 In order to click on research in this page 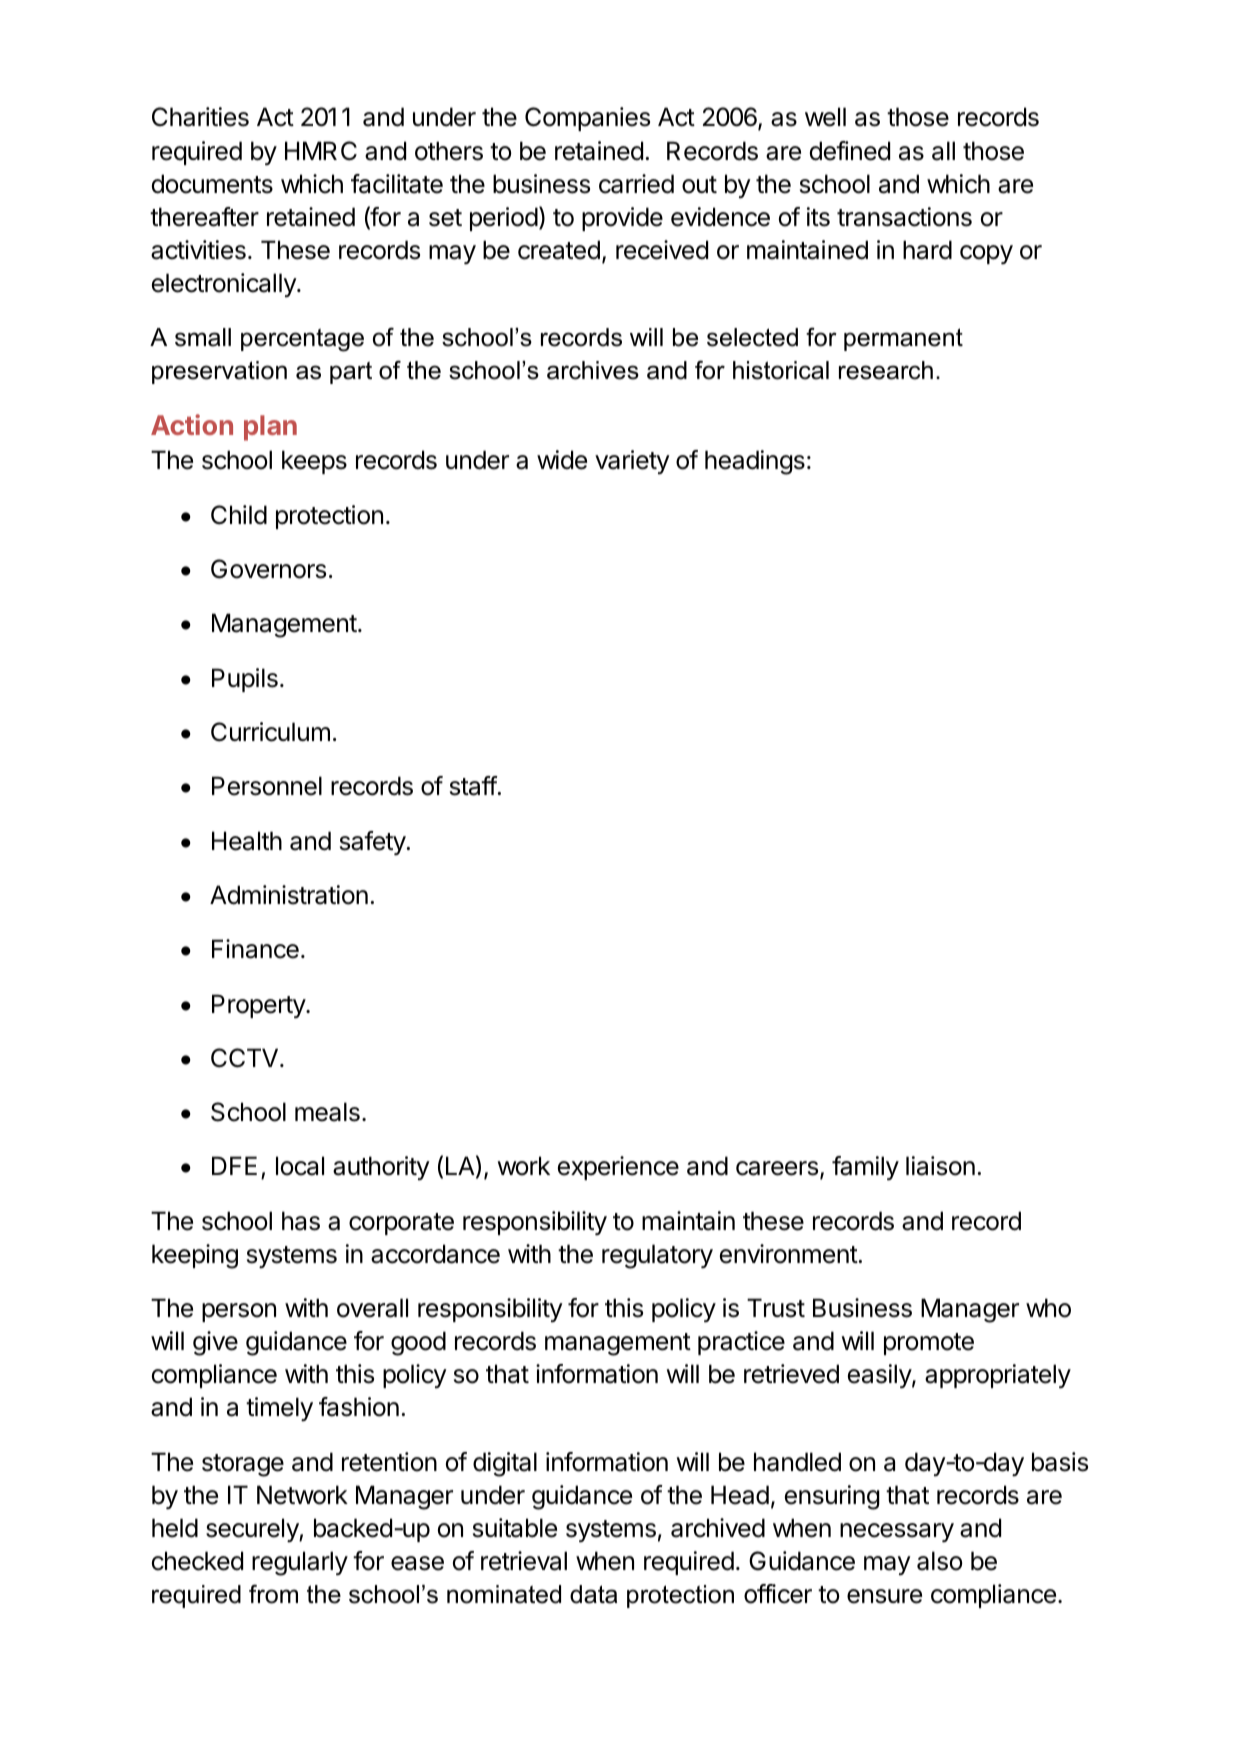, I will do `click(886, 370)`.
